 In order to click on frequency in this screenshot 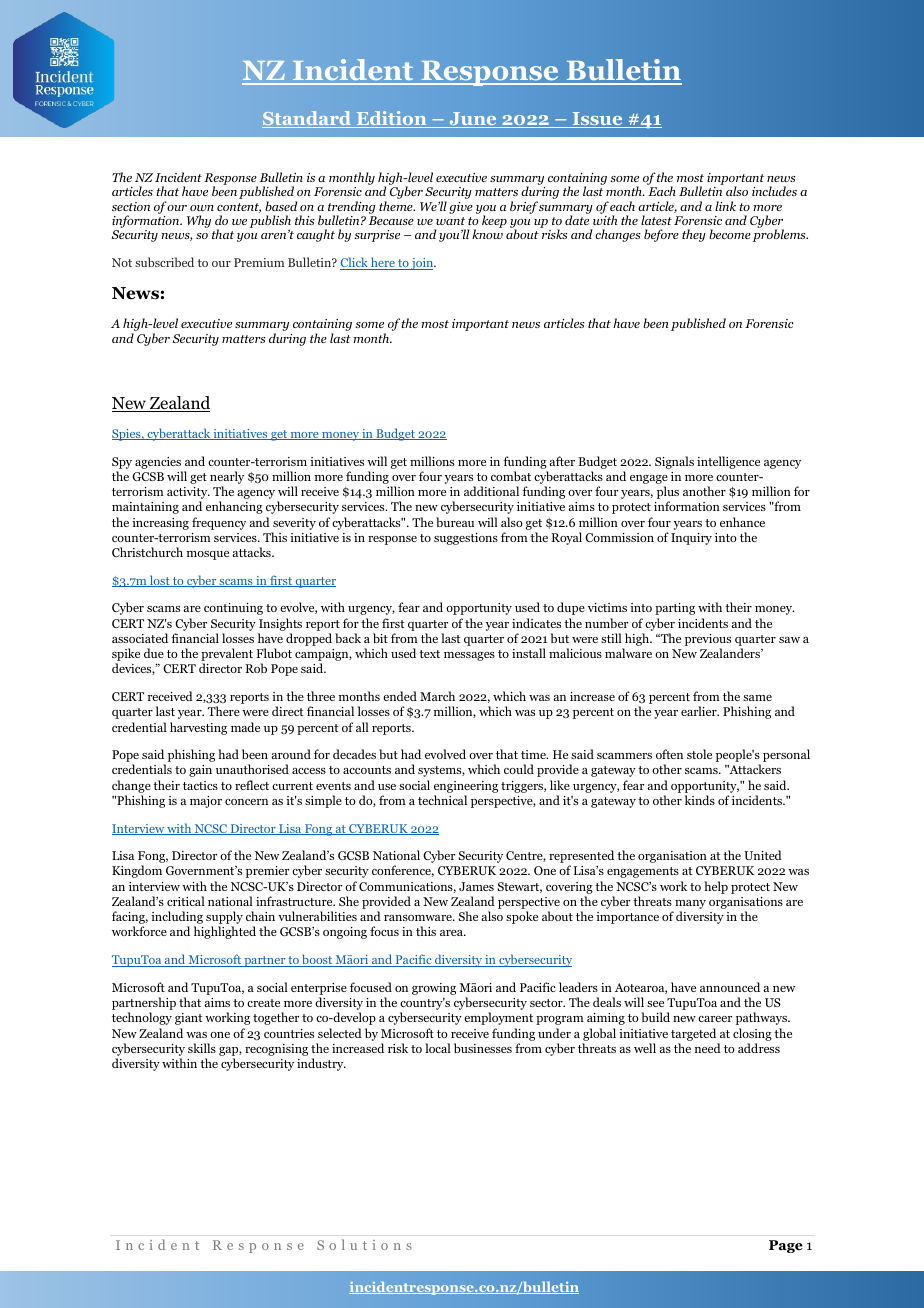, I will do `click(219, 523)`.
